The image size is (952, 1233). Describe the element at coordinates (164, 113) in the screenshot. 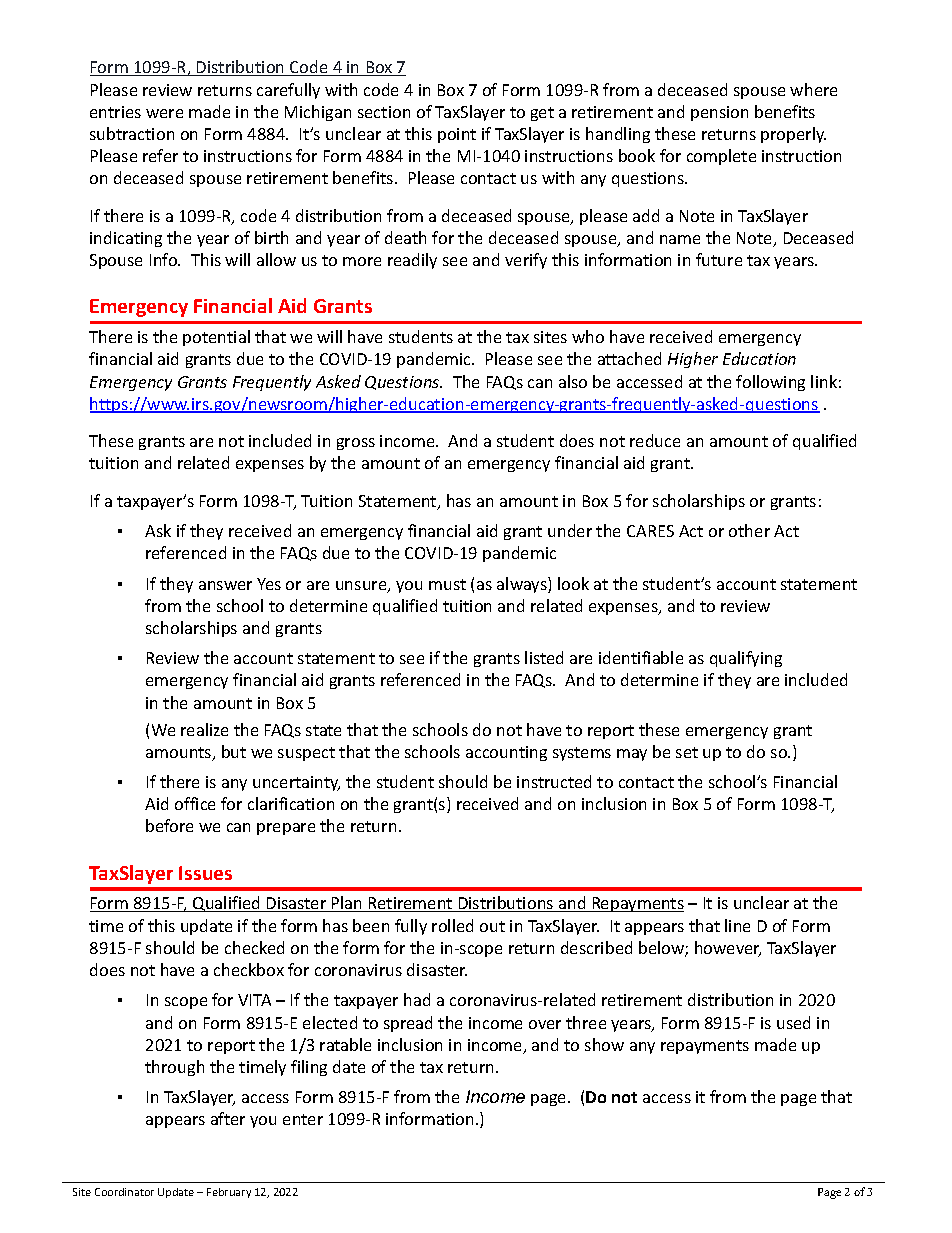

I see `were` at that location.
